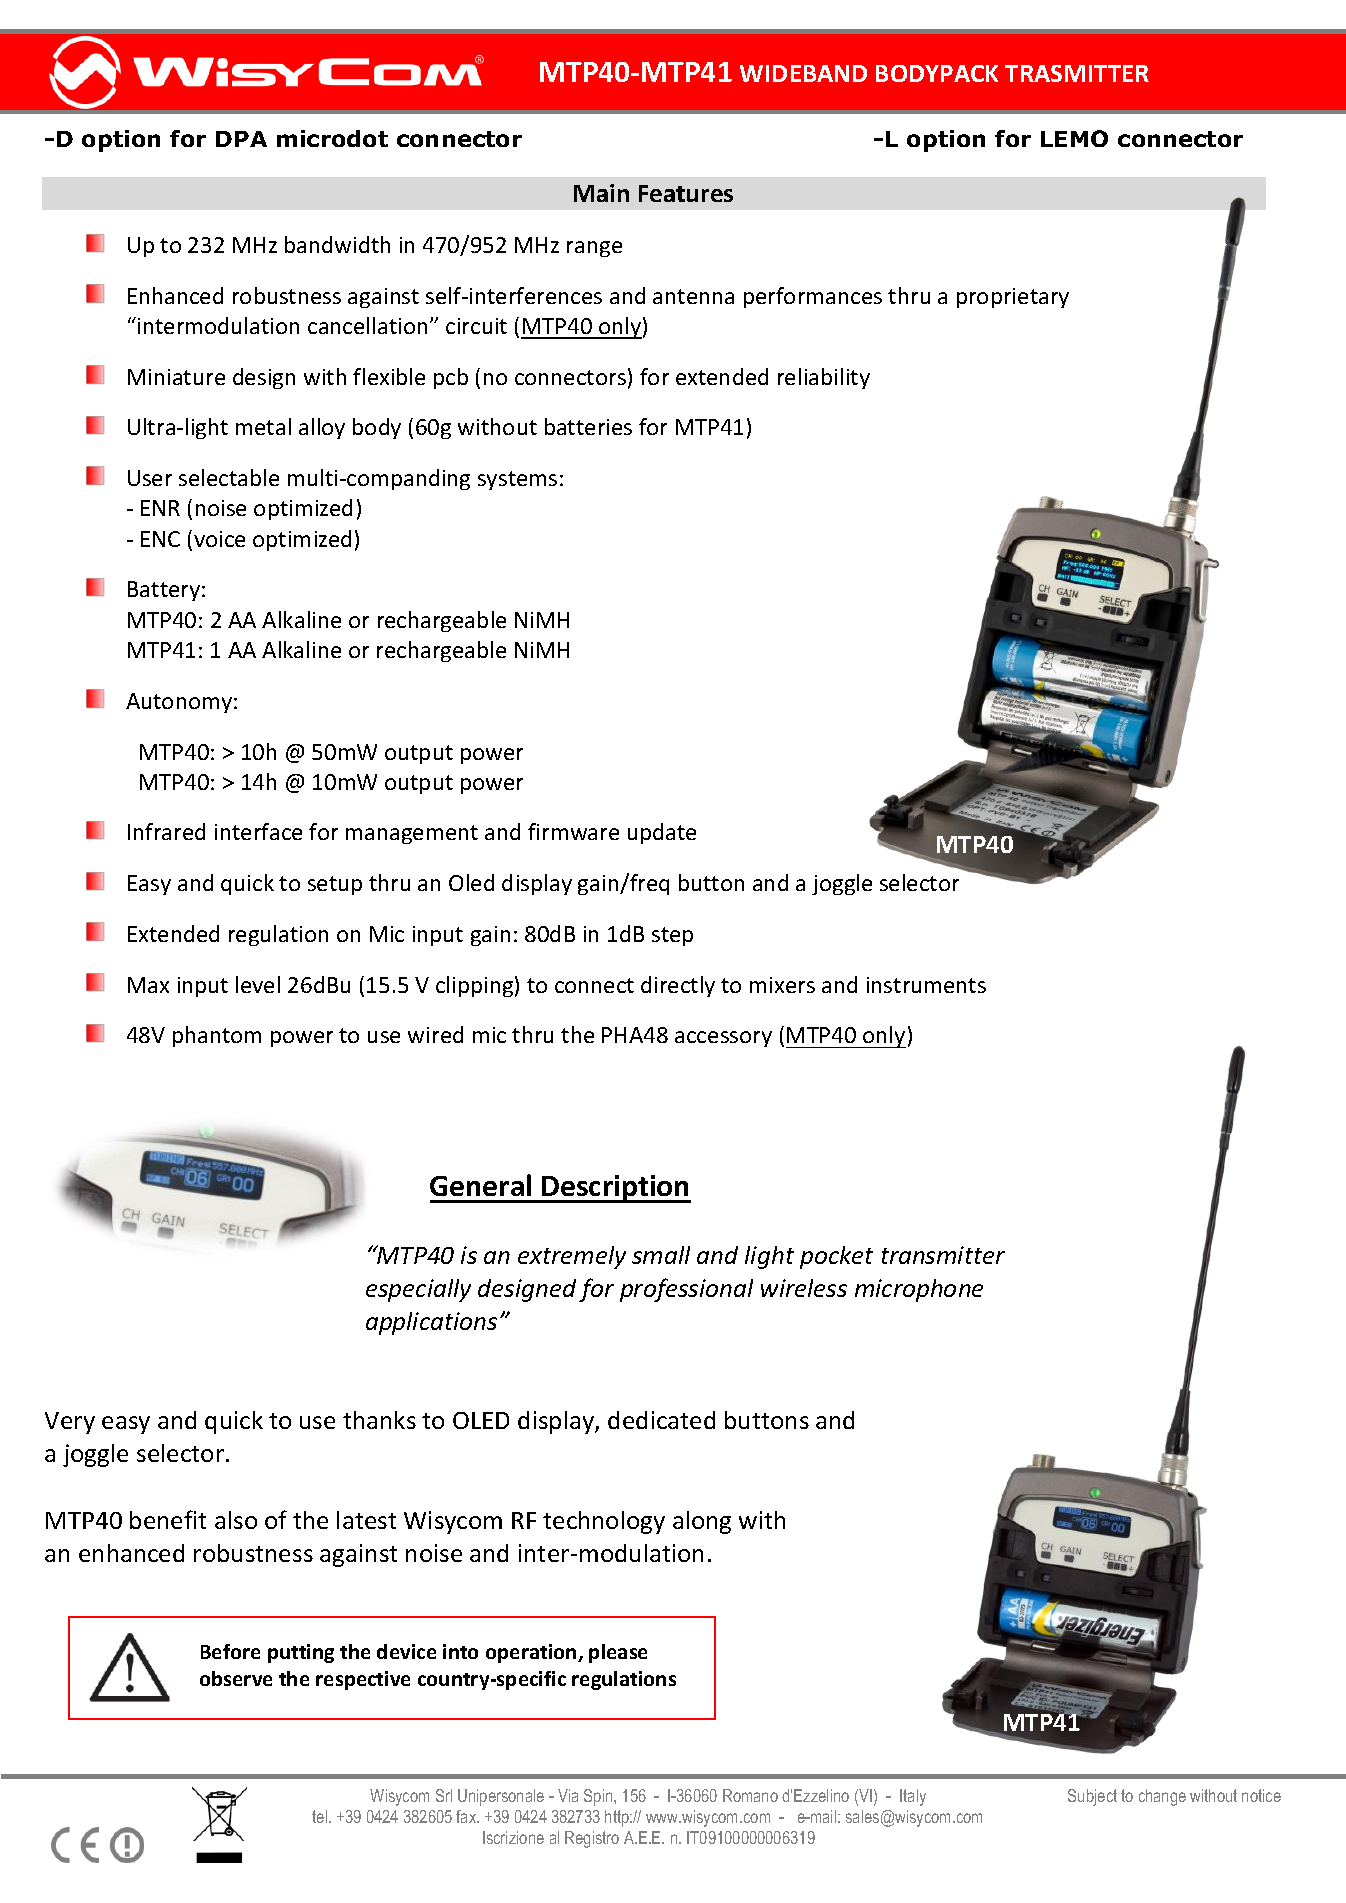 The width and height of the screenshot is (1346, 1903). Describe the element at coordinates (686, 193) in the screenshot. I see `Features` at that location.
